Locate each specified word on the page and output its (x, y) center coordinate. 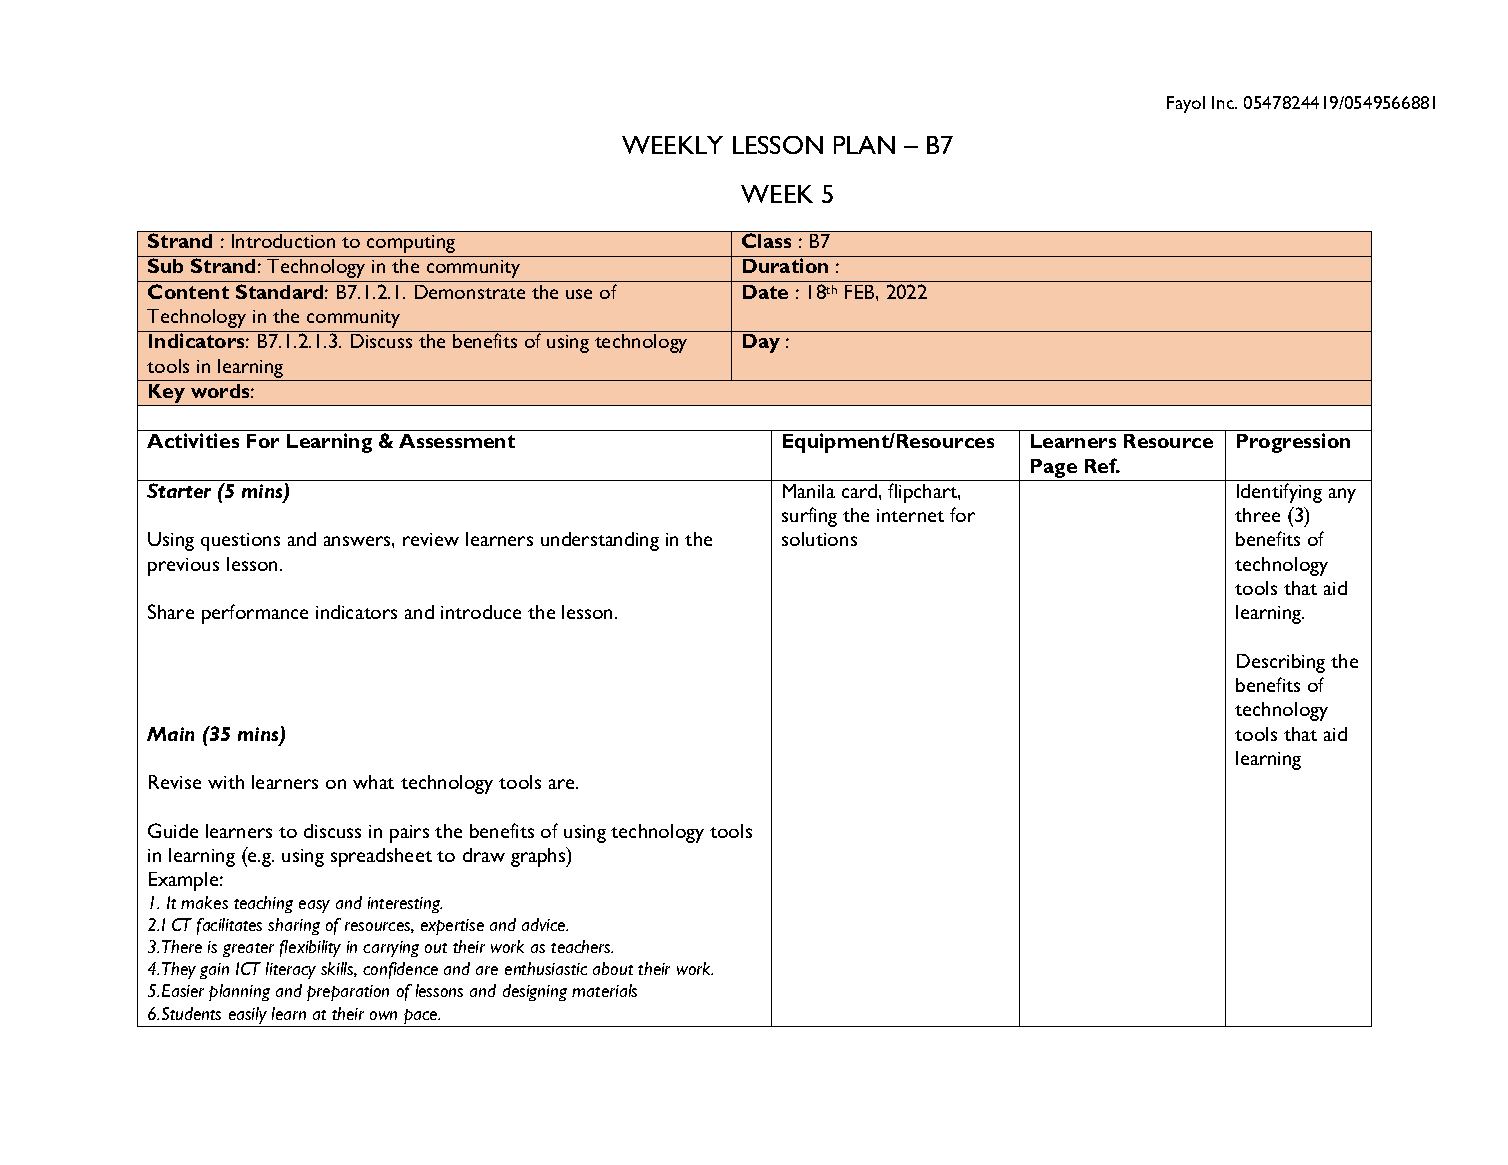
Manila (809, 491)
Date (765, 292)
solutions (819, 539)
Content (188, 291)
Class (766, 240)
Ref (1102, 465)
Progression (1293, 443)
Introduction (283, 241)
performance (255, 614)
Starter (179, 490)
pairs (409, 834)
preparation (348, 993)
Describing (1281, 663)
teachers (582, 946)
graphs (539, 857)
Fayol (1186, 104)
